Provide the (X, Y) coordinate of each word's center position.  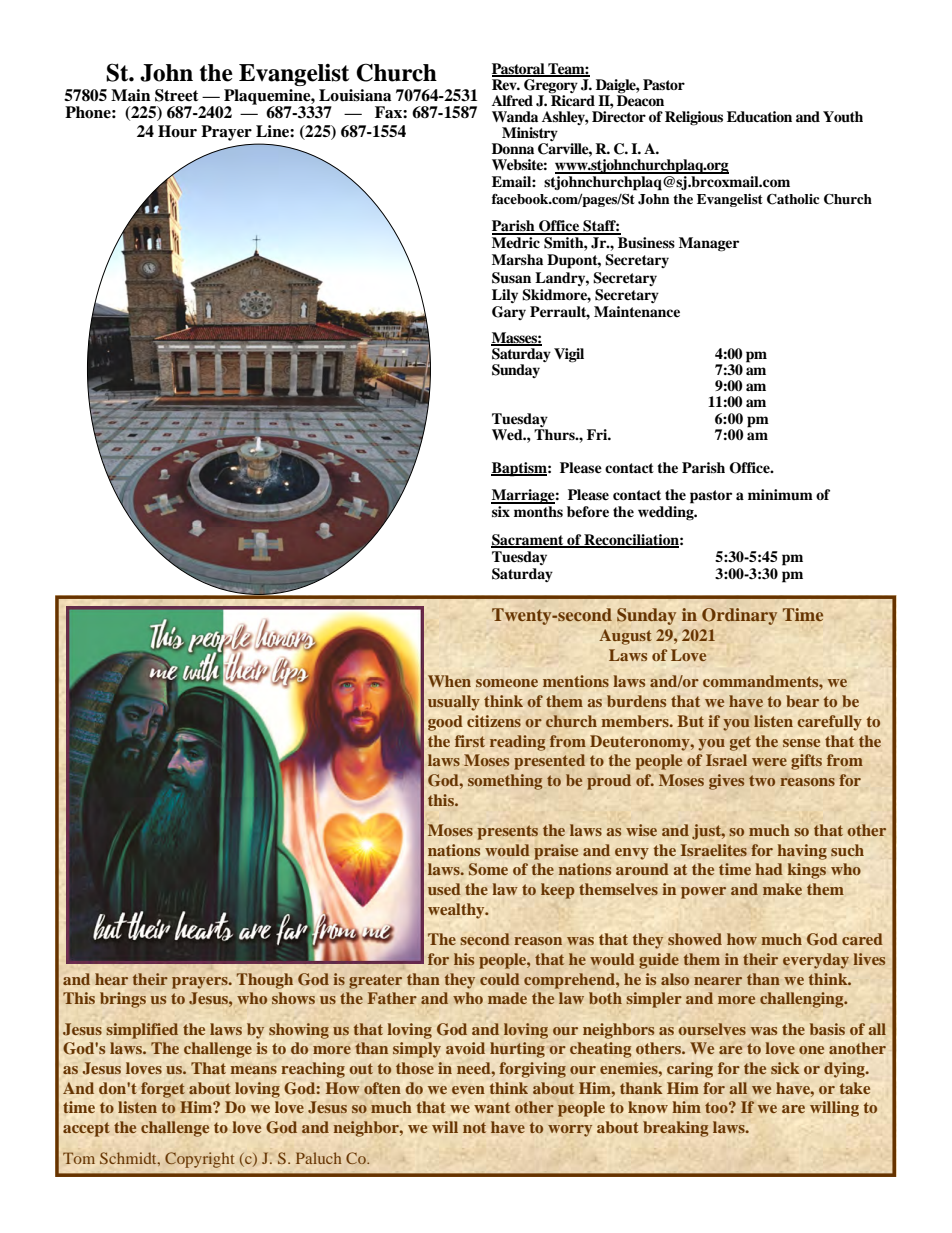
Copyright (199, 1160)
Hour (177, 131)
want (492, 1107)
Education (759, 116)
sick (785, 1068)
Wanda (515, 116)
